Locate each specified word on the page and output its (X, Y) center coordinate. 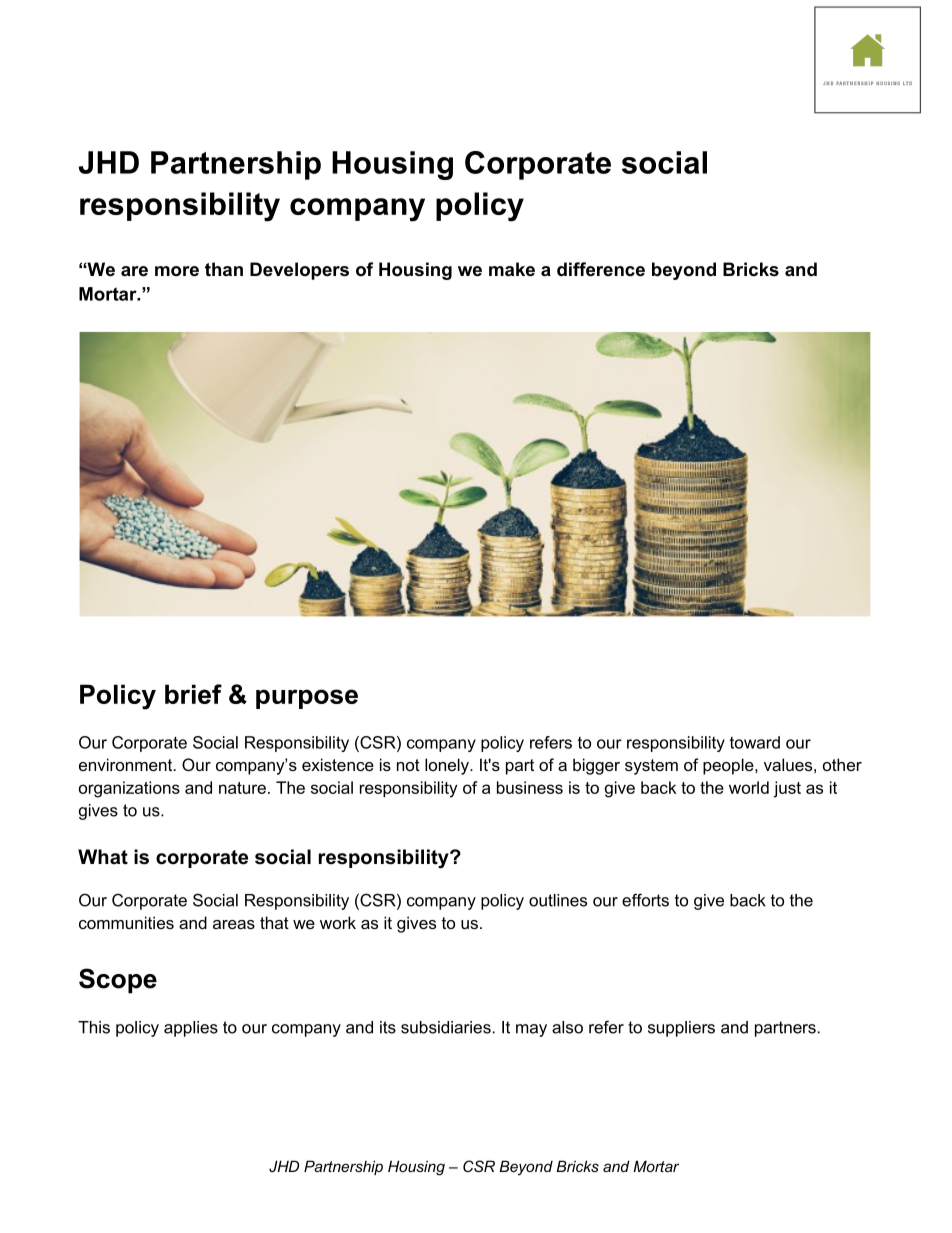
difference (601, 269)
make (512, 269)
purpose (307, 699)
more (177, 271)
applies (191, 1029)
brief (193, 694)
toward (755, 742)
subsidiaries (446, 1027)
